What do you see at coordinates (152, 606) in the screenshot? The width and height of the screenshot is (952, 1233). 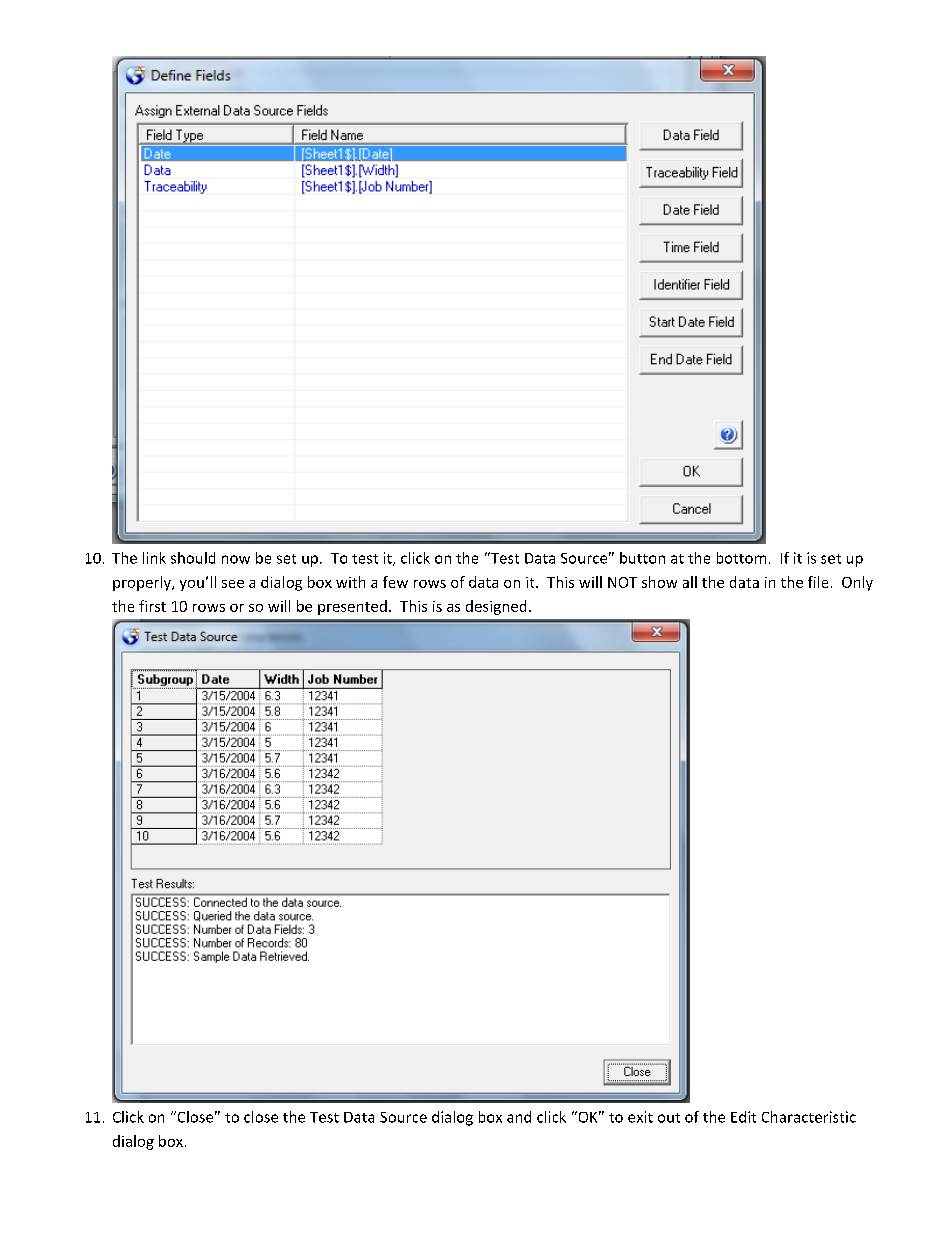 I see `first` at bounding box center [152, 606].
